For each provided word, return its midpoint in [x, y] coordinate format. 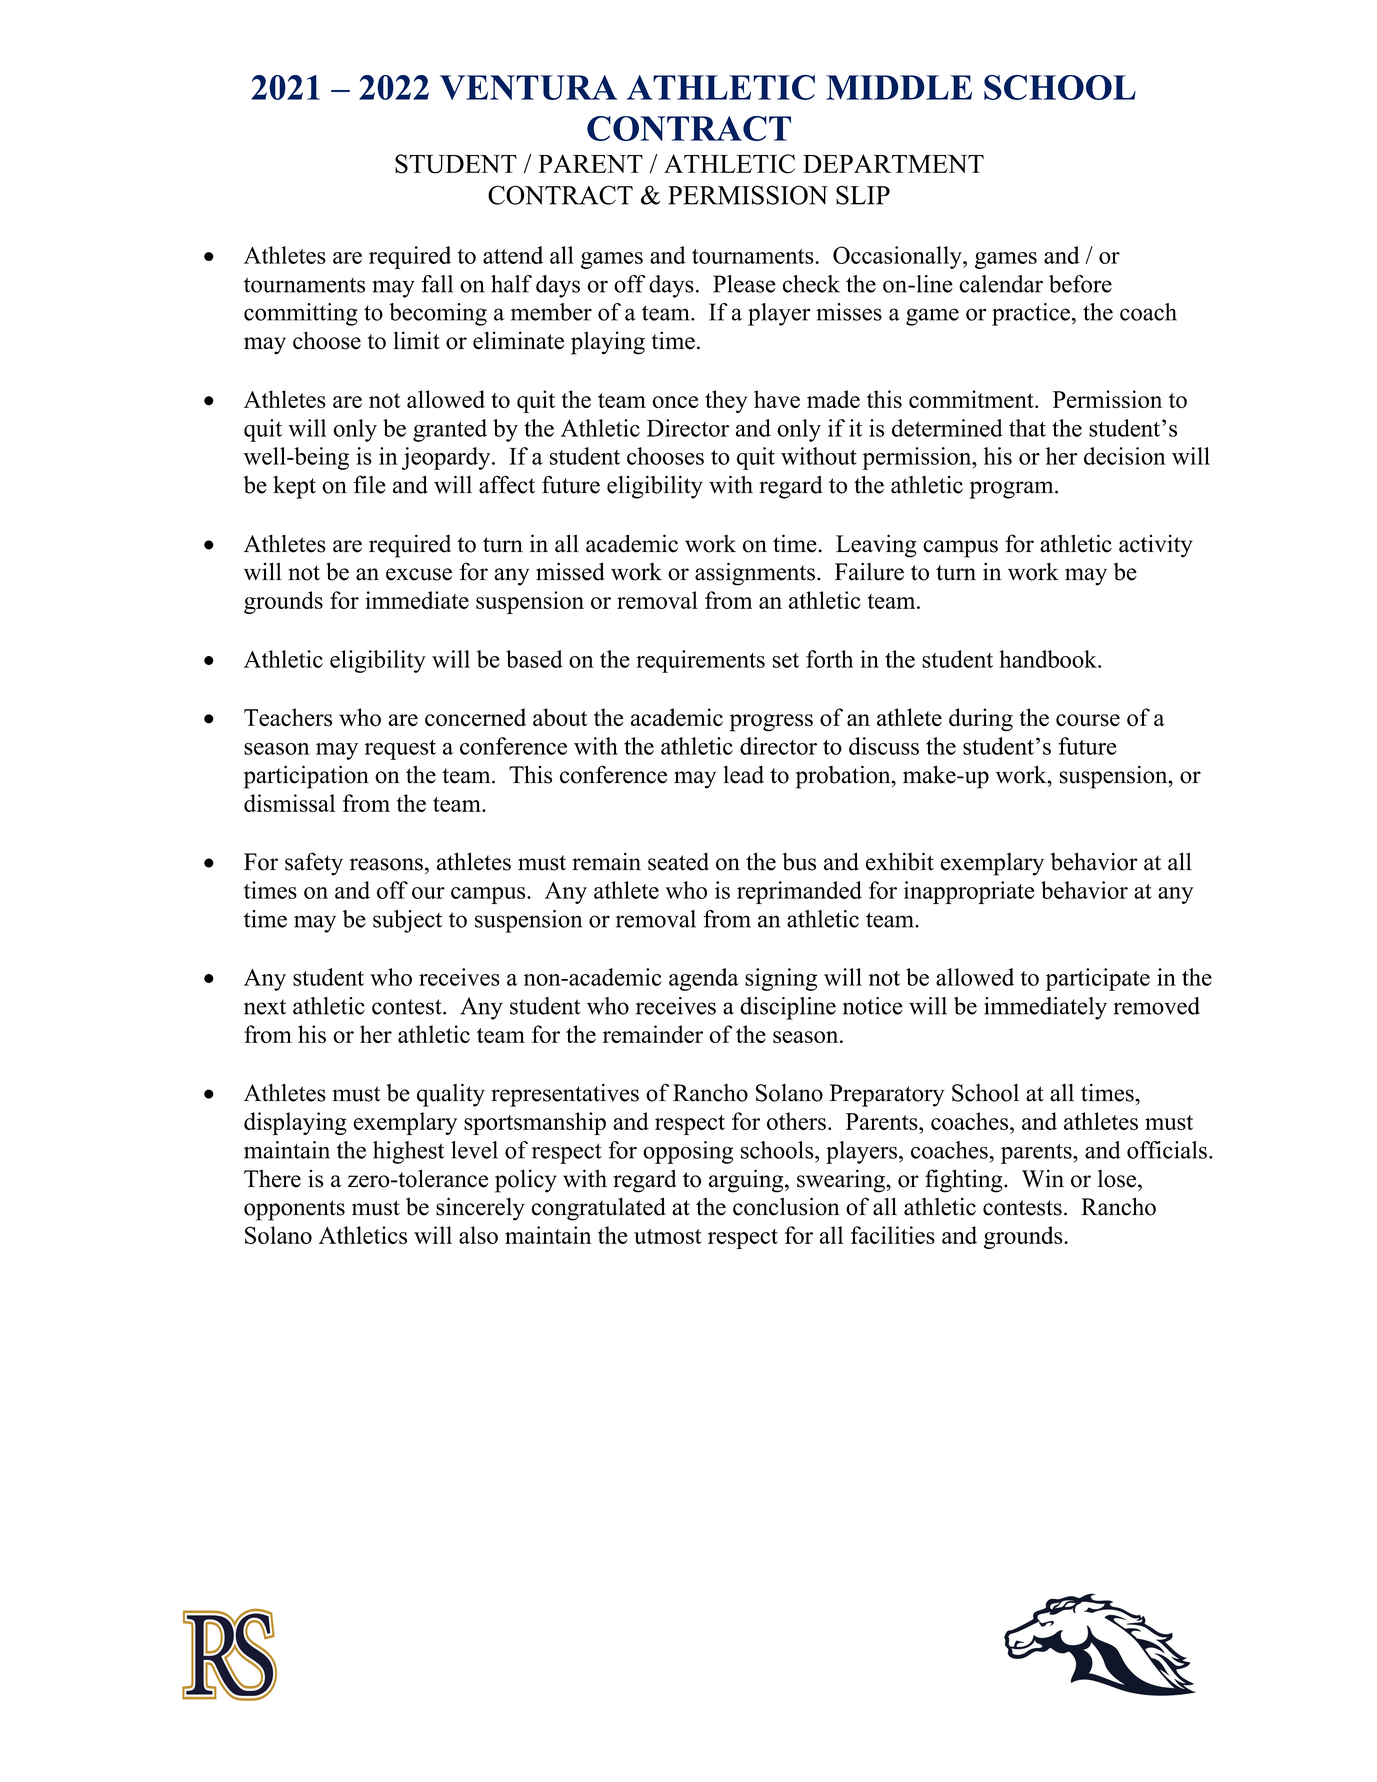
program [1012, 490]
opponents [294, 1210]
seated [678, 861]
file [370, 484]
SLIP [863, 195]
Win [1043, 1178]
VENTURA [528, 87]
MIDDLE [899, 87]
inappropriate [969, 892]
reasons [386, 864]
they [726, 401]
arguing [747, 1181]
